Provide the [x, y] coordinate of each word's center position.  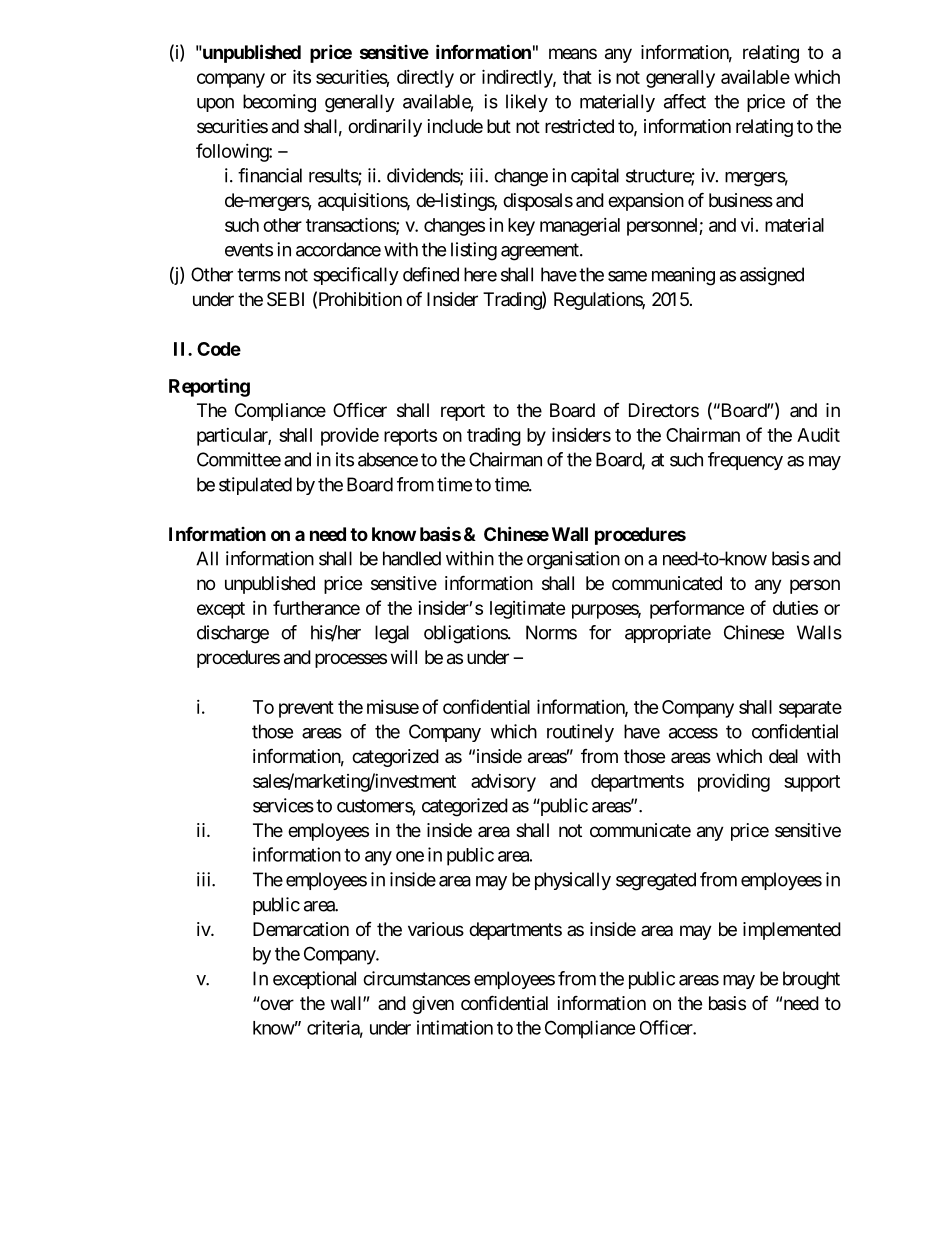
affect [685, 101]
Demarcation [301, 929]
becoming [279, 103]
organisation [573, 560]
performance [697, 609]
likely [527, 103]
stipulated [255, 486]
